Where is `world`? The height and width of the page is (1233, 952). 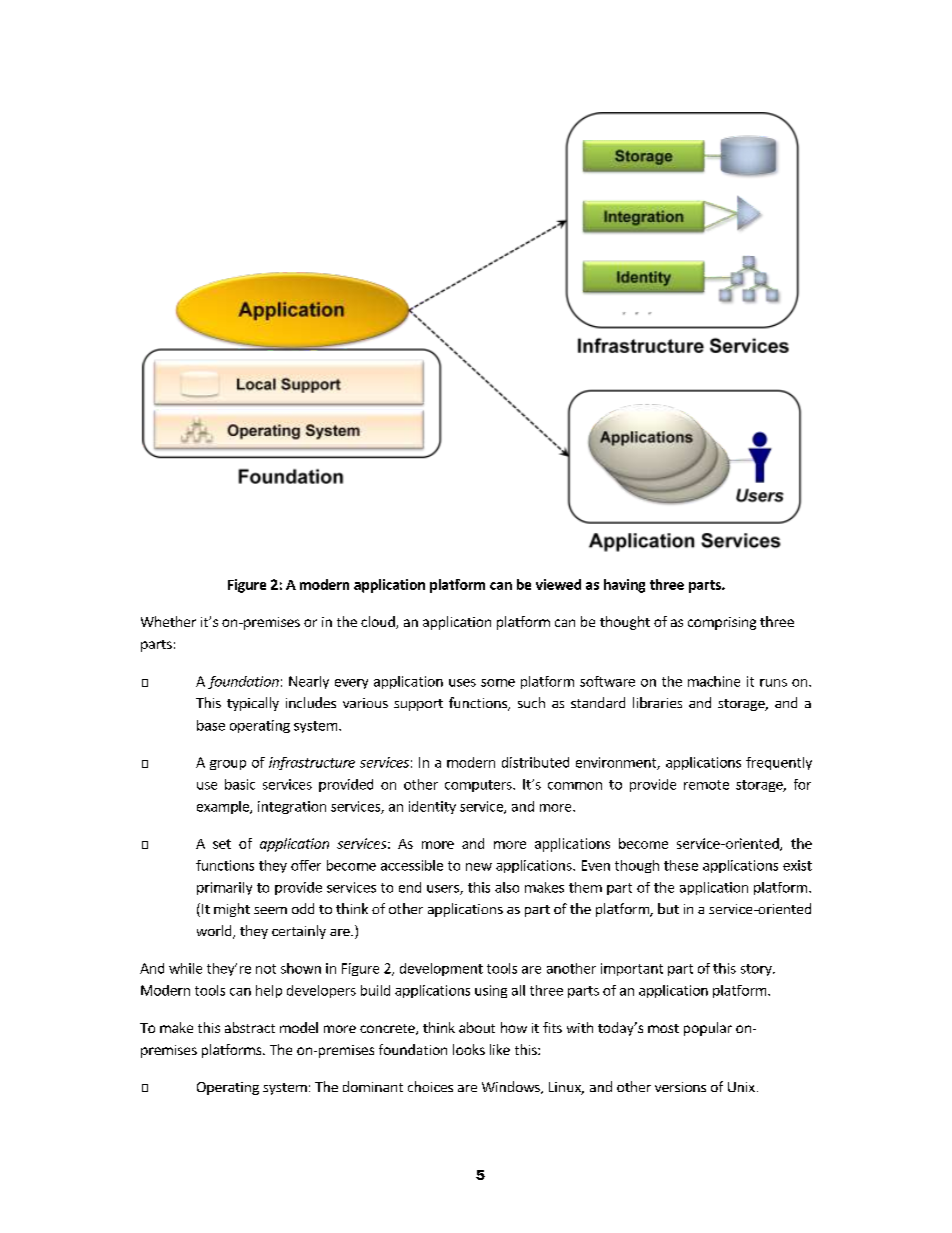
world is located at coordinates (215, 932).
